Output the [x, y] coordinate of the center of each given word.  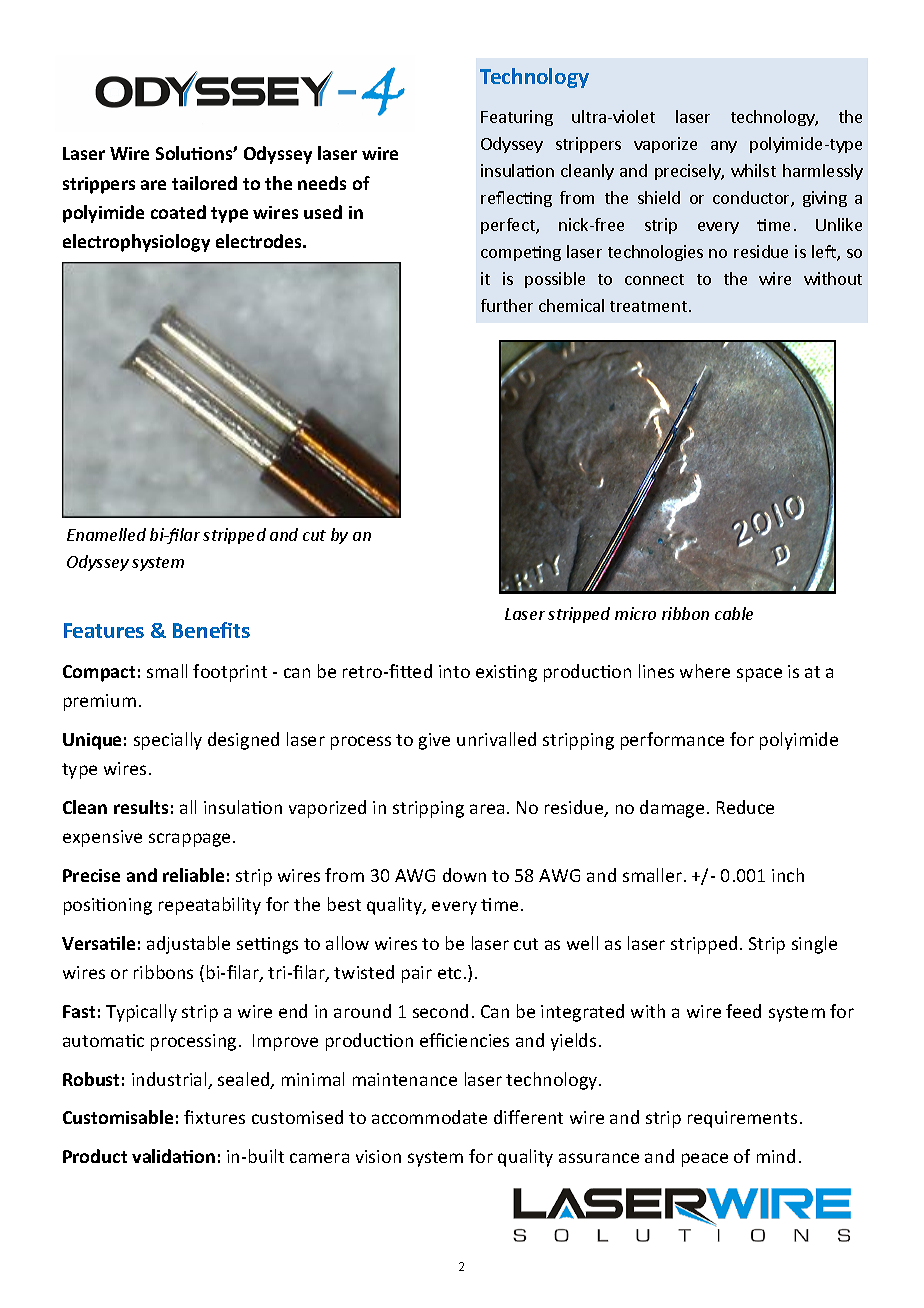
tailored [204, 183]
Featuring [517, 118]
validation [173, 1156]
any [724, 147]
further [507, 305]
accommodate [429, 1117]
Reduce [745, 807]
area [487, 809]
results [141, 807]
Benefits [211, 630]
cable [734, 613]
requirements [742, 1119]
